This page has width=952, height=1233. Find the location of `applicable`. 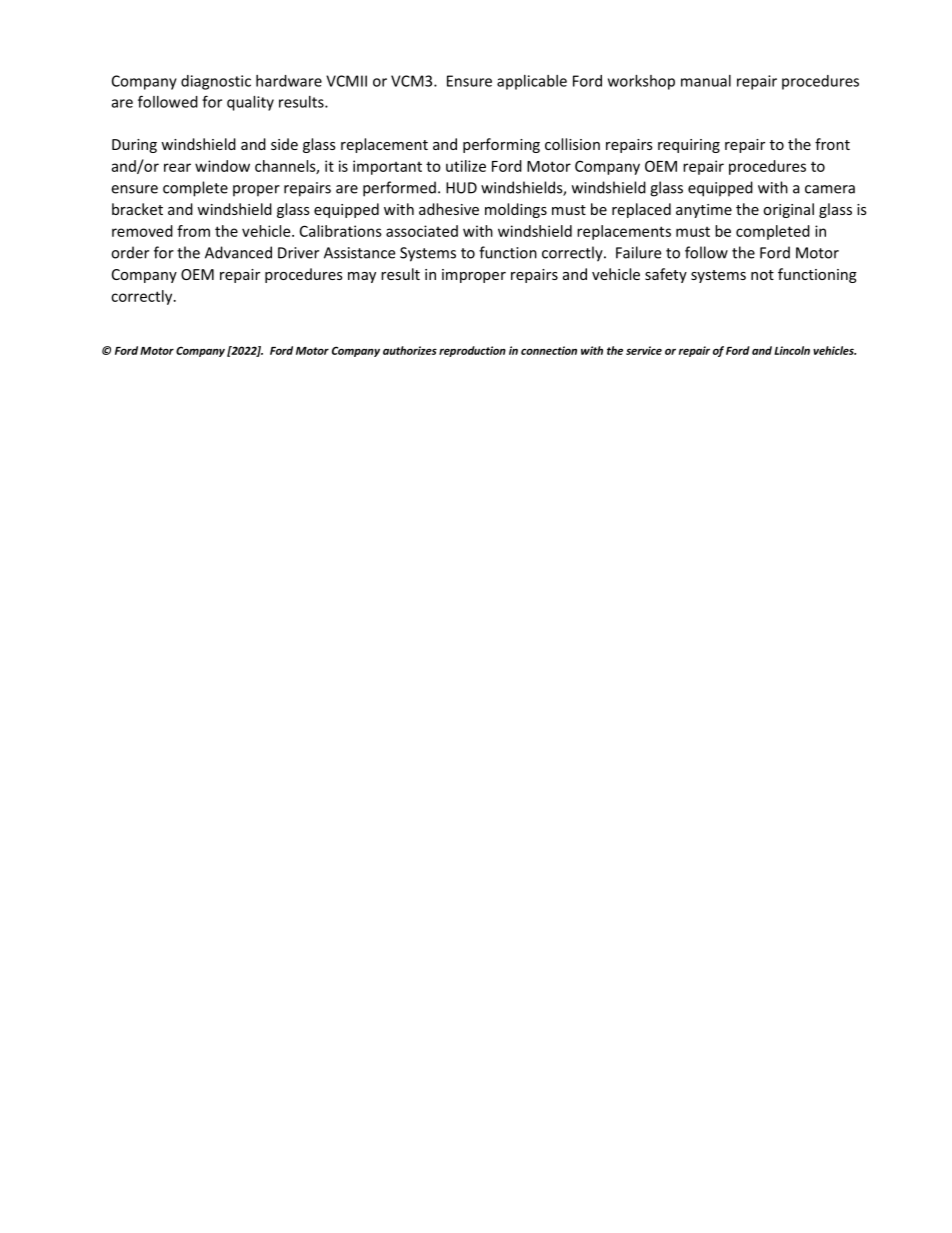

applicable is located at coordinates (532, 82).
